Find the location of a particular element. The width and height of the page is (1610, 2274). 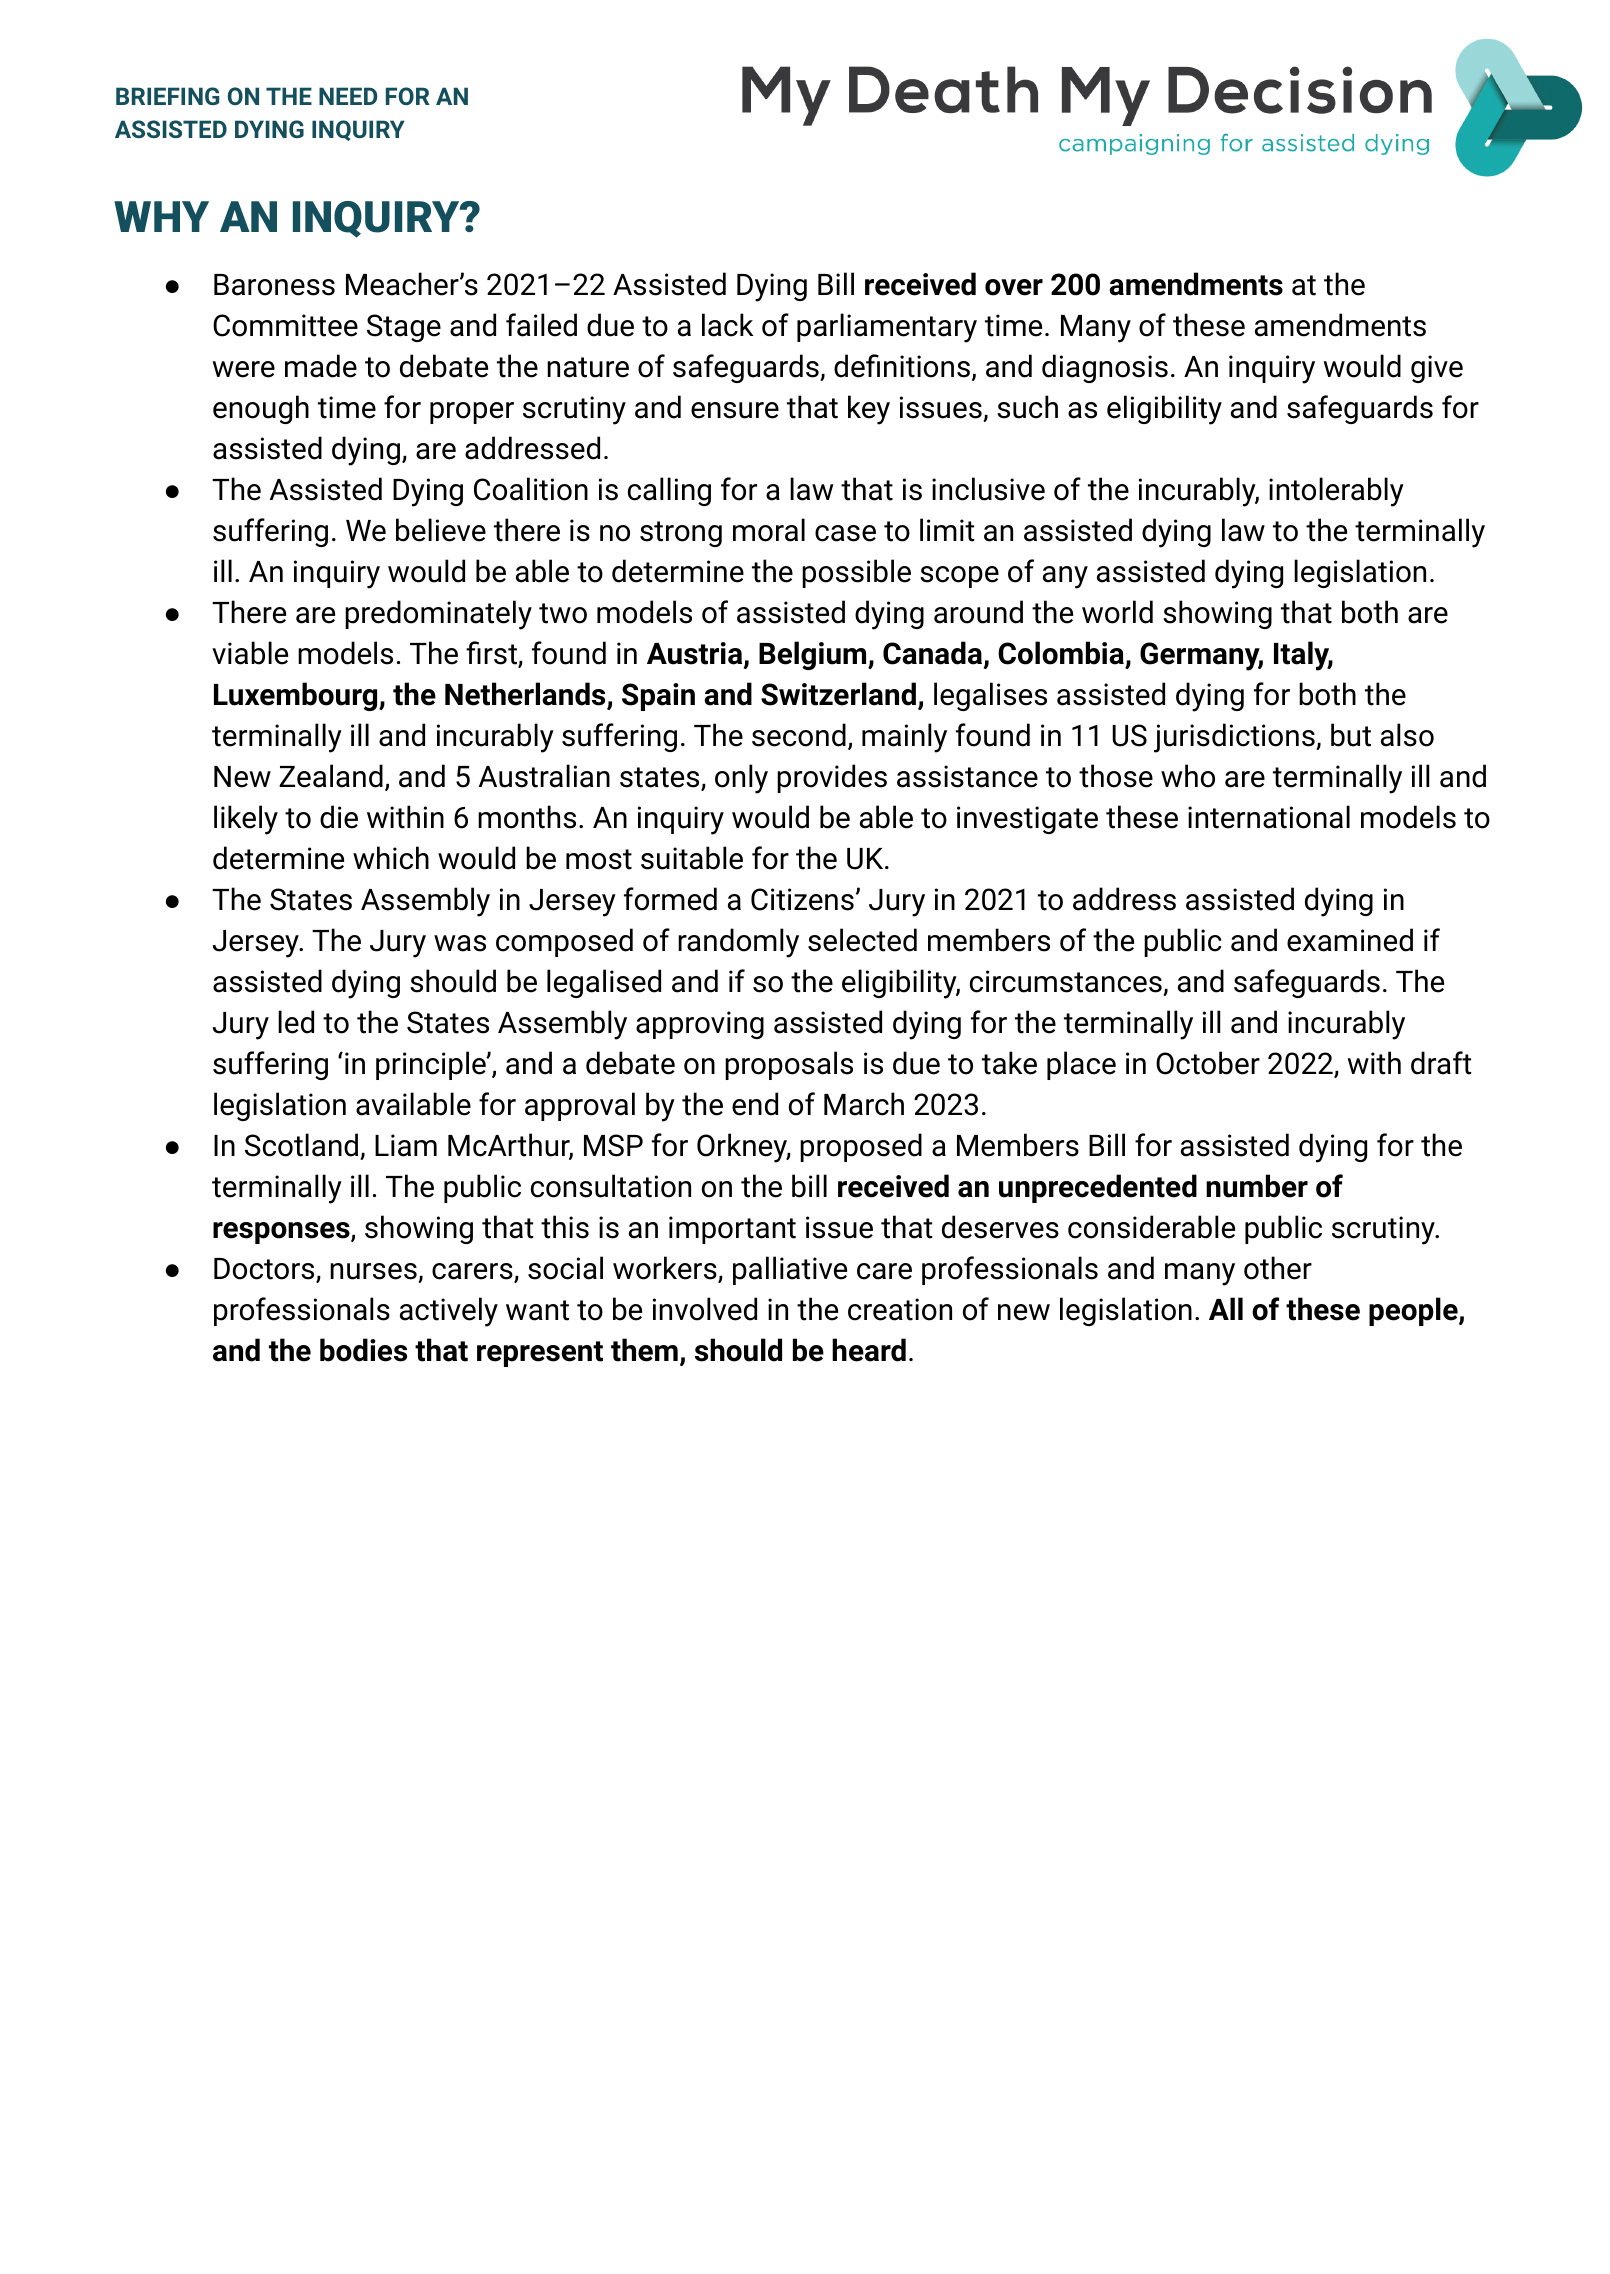

palliative is located at coordinates (790, 1270).
